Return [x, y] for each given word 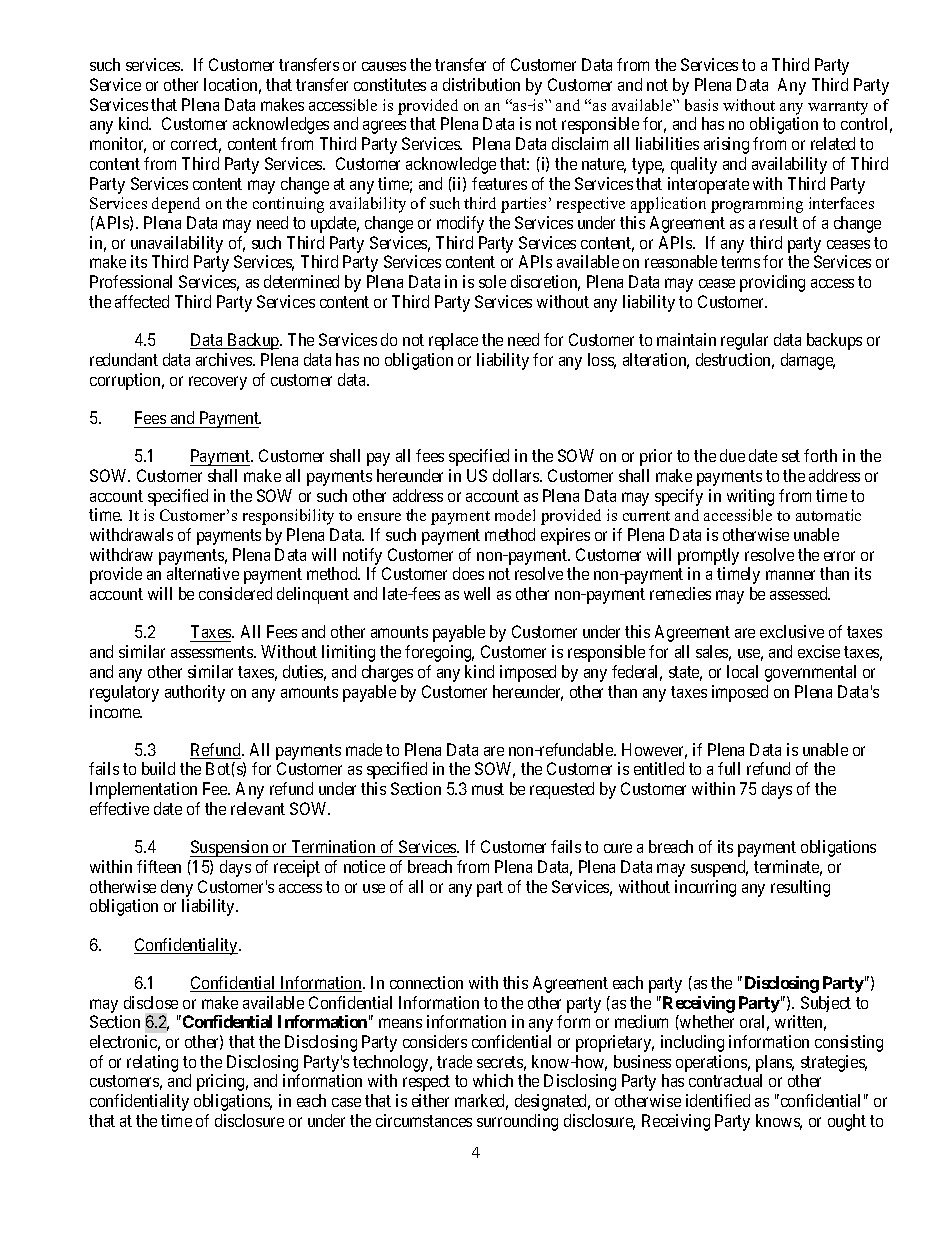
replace [453, 341]
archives [225, 359]
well [477, 593]
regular [744, 341]
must [488, 789]
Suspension [230, 848]
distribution [481, 84]
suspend [719, 868]
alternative [203, 573]
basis [701, 105]
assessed [800, 593]
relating [152, 1063]
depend [176, 205]
